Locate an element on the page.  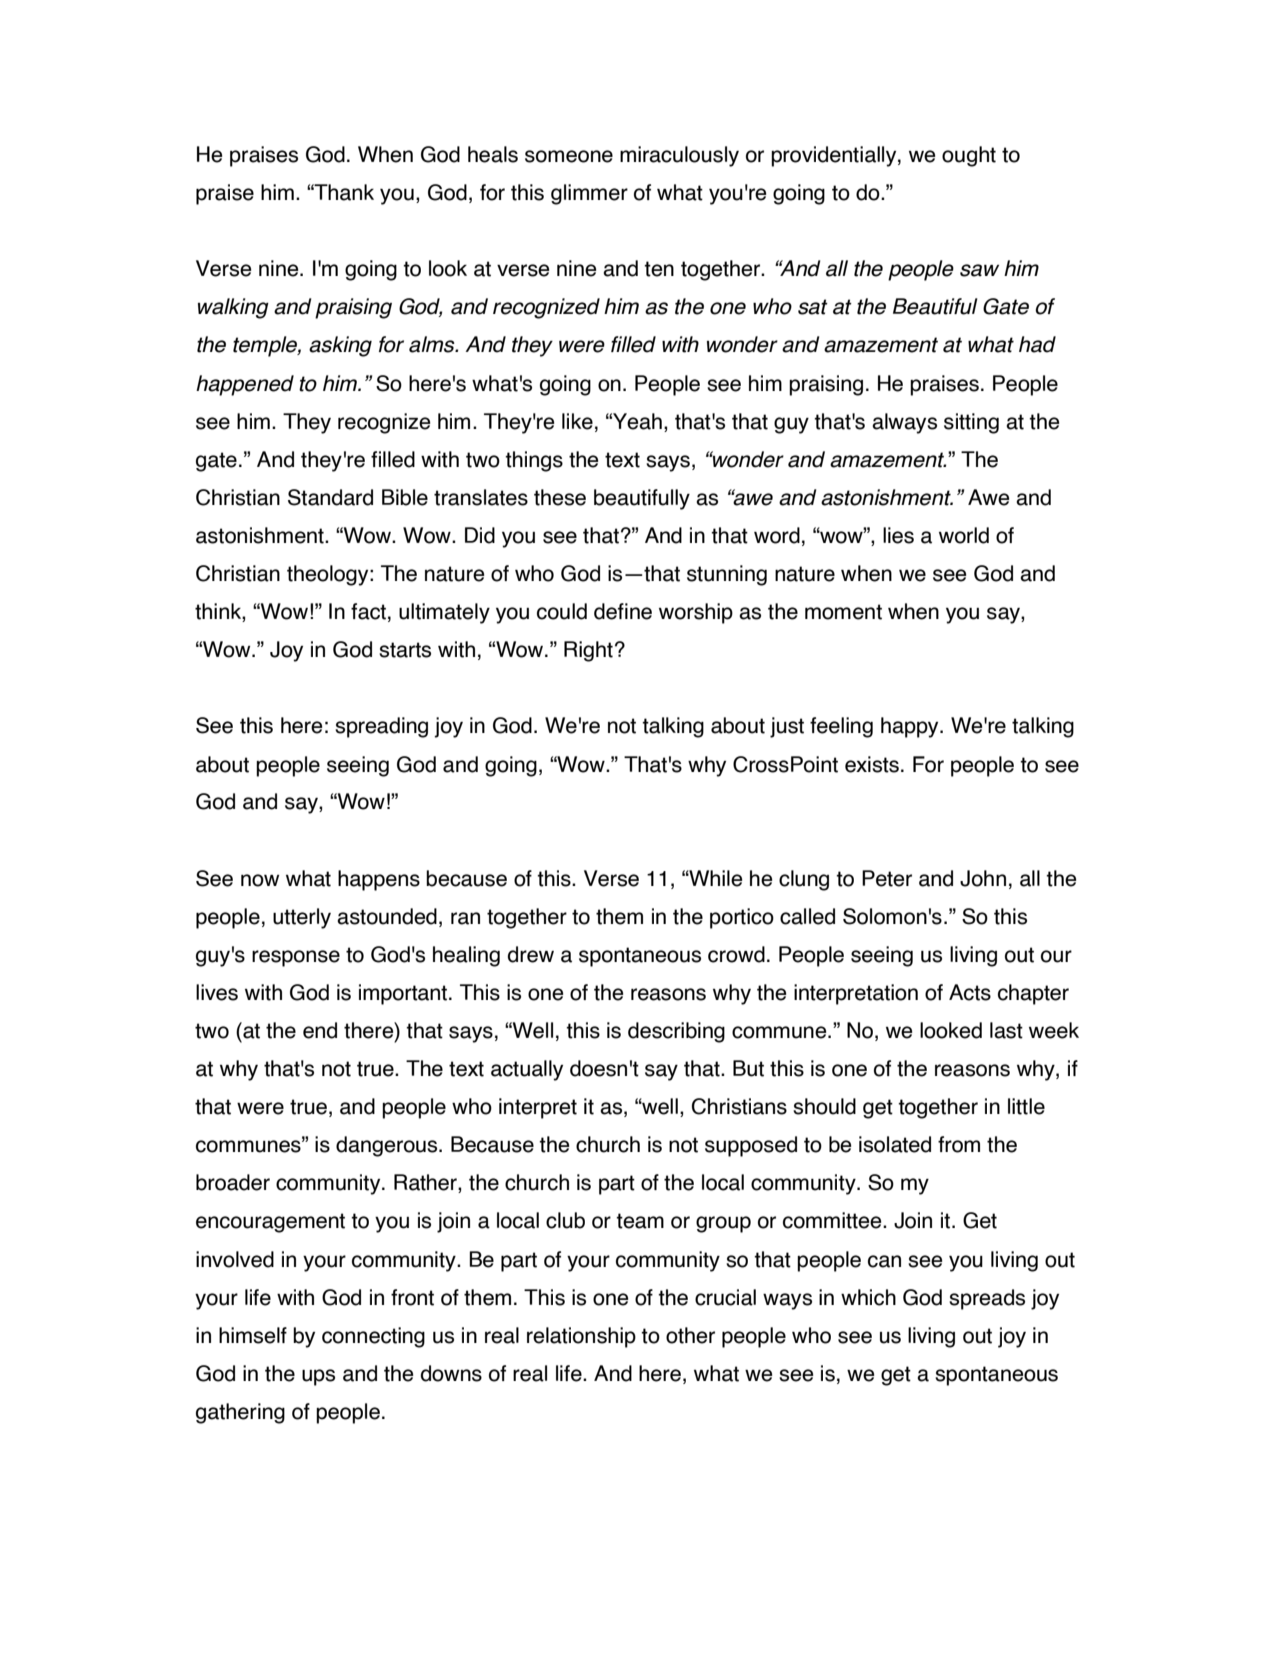
just is located at coordinates (787, 727).
